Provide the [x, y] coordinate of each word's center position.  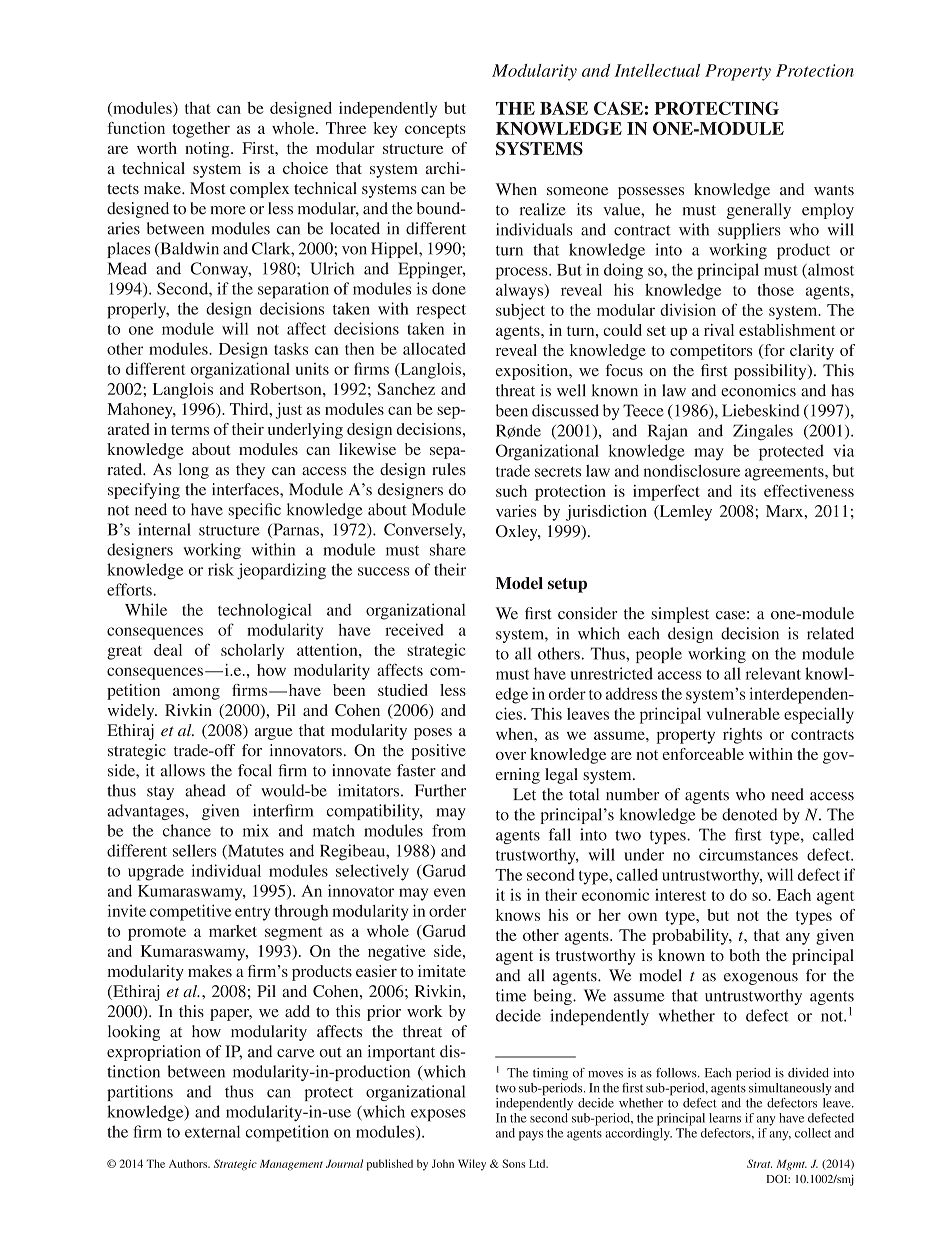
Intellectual [657, 70]
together [201, 130]
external [212, 1131]
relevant [773, 673]
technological [265, 611]
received [414, 629]
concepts [435, 131]
